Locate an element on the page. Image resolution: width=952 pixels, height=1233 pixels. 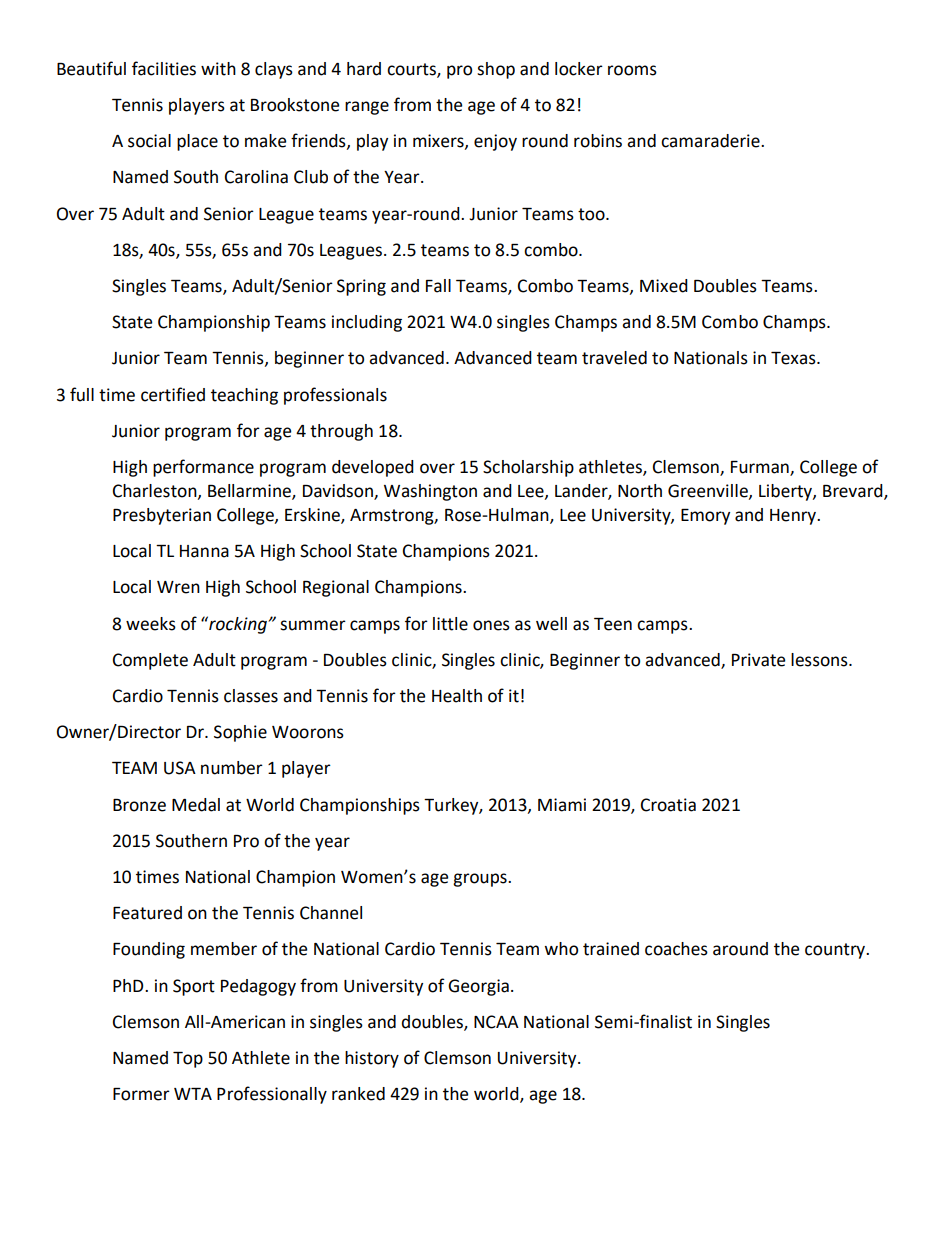
Scholarship is located at coordinates (528, 468).
